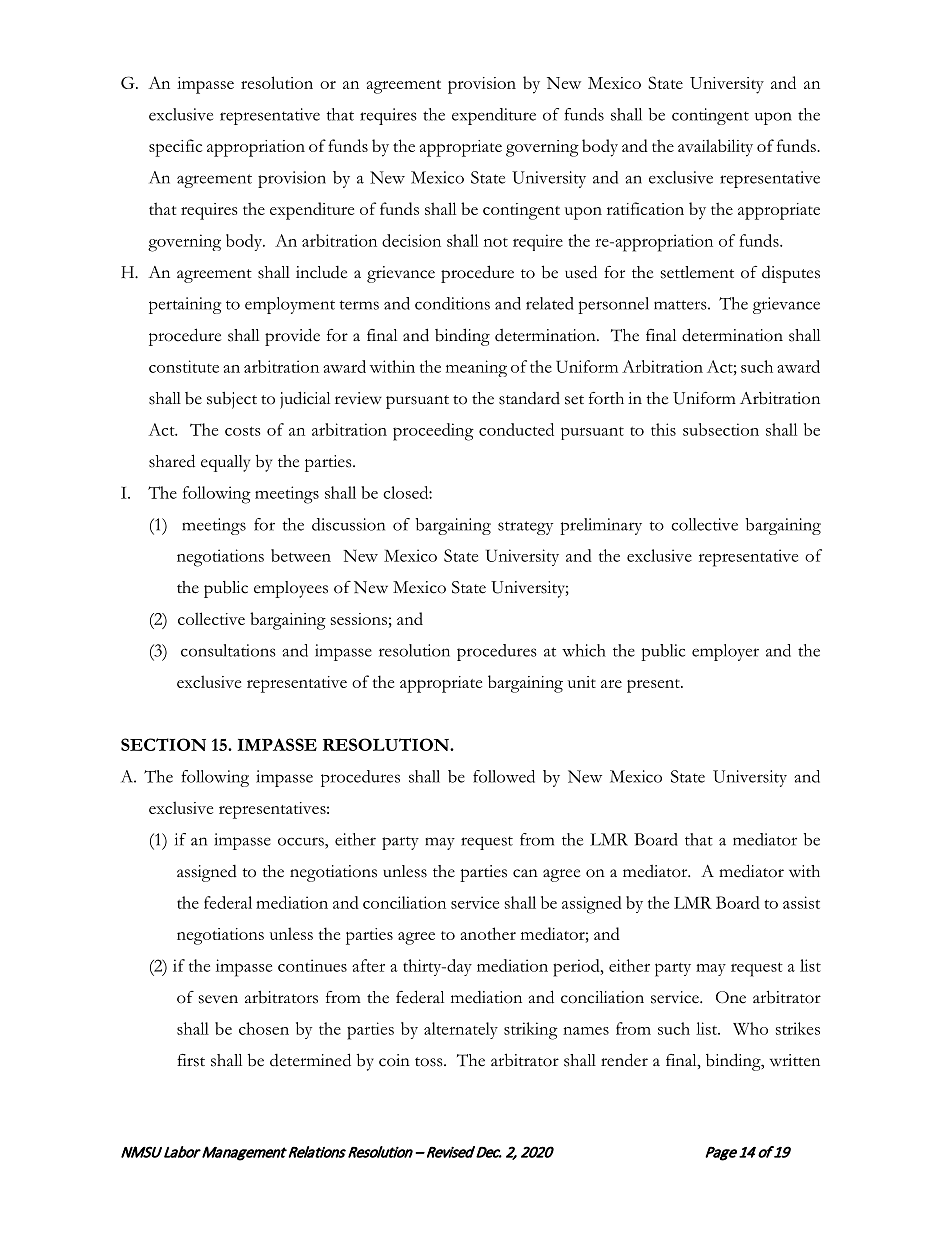 The height and width of the page is (1233, 952). Describe the element at coordinates (715, 148) in the page. I see `availability` at that location.
